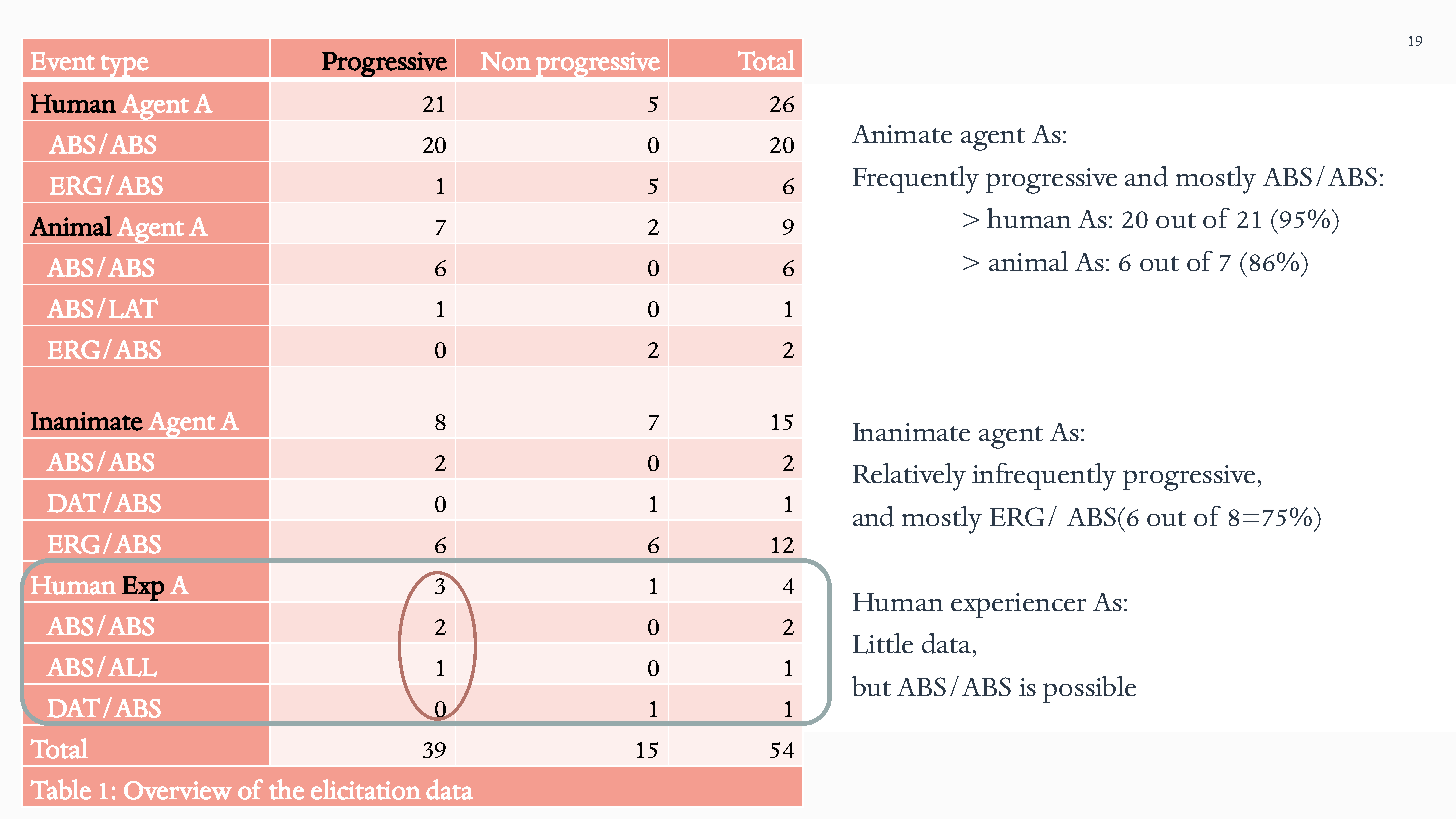 This document has height=819, width=1456. What do you see at coordinates (883, 643) in the document?
I see `Little` at bounding box center [883, 643].
